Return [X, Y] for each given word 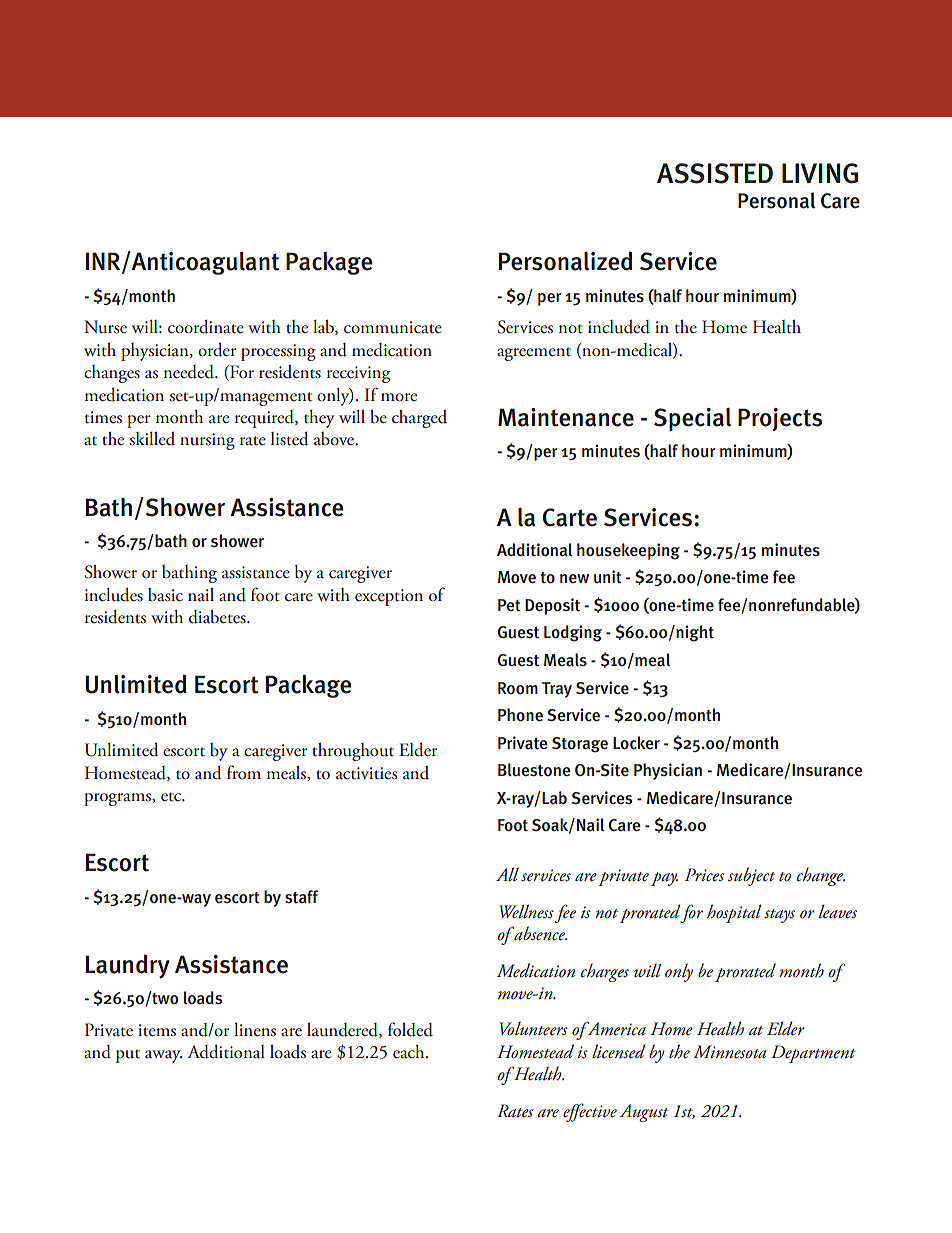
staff [301, 897]
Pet [509, 605]
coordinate [206, 327]
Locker [636, 742]
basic [165, 595]
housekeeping [628, 551]
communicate [393, 327]
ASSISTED [715, 173]
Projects [780, 419]
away [163, 1056]
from [244, 772]
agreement [534, 354]
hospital [734, 913]
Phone [520, 714]
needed [190, 372]
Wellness [526, 911]
